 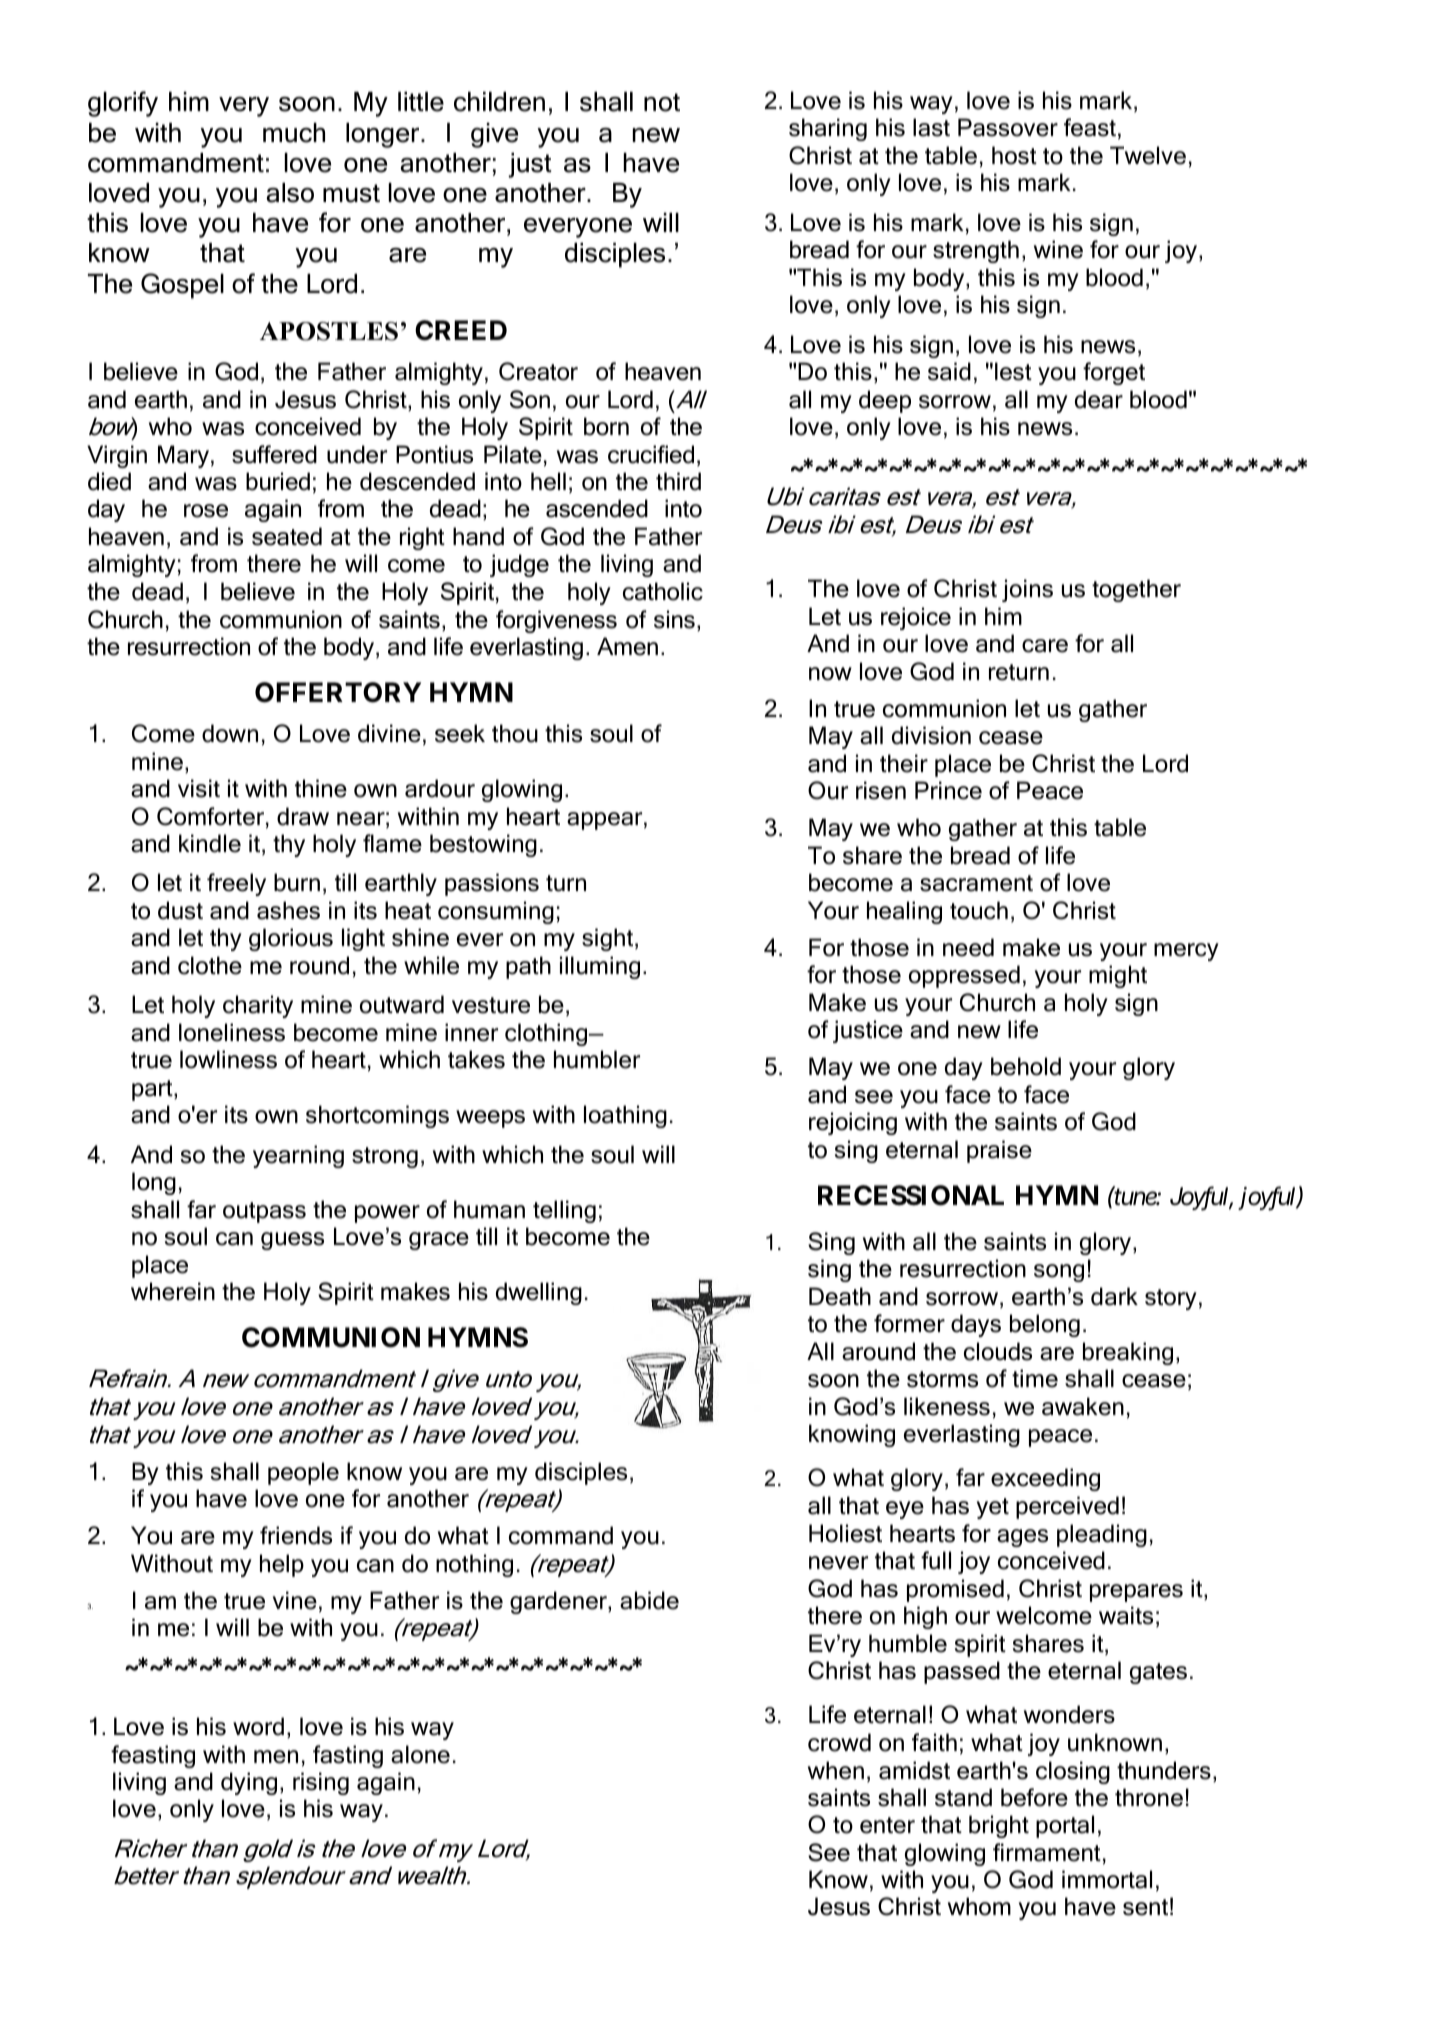 I want to click on dwelling, so click(x=539, y=1293).
